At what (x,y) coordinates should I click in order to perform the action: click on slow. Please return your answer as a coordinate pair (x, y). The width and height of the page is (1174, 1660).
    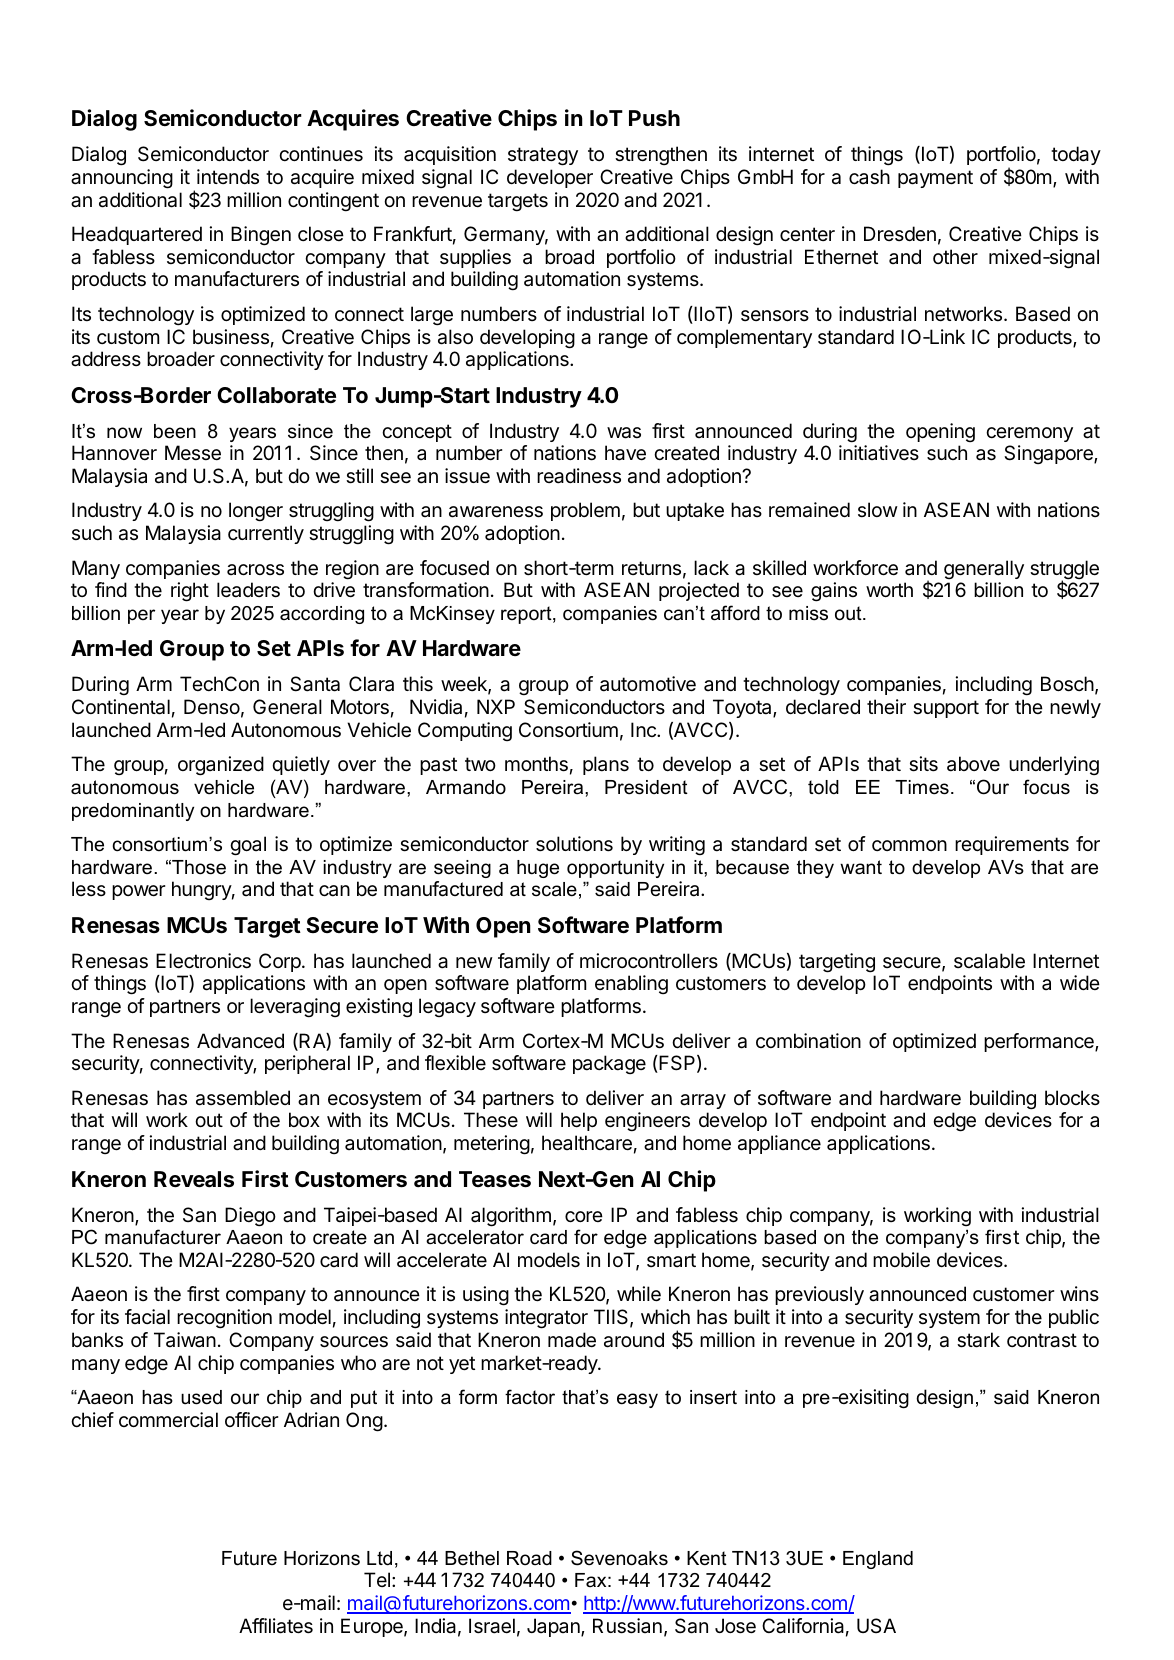
    Looking at the image, I should click on (878, 509).
